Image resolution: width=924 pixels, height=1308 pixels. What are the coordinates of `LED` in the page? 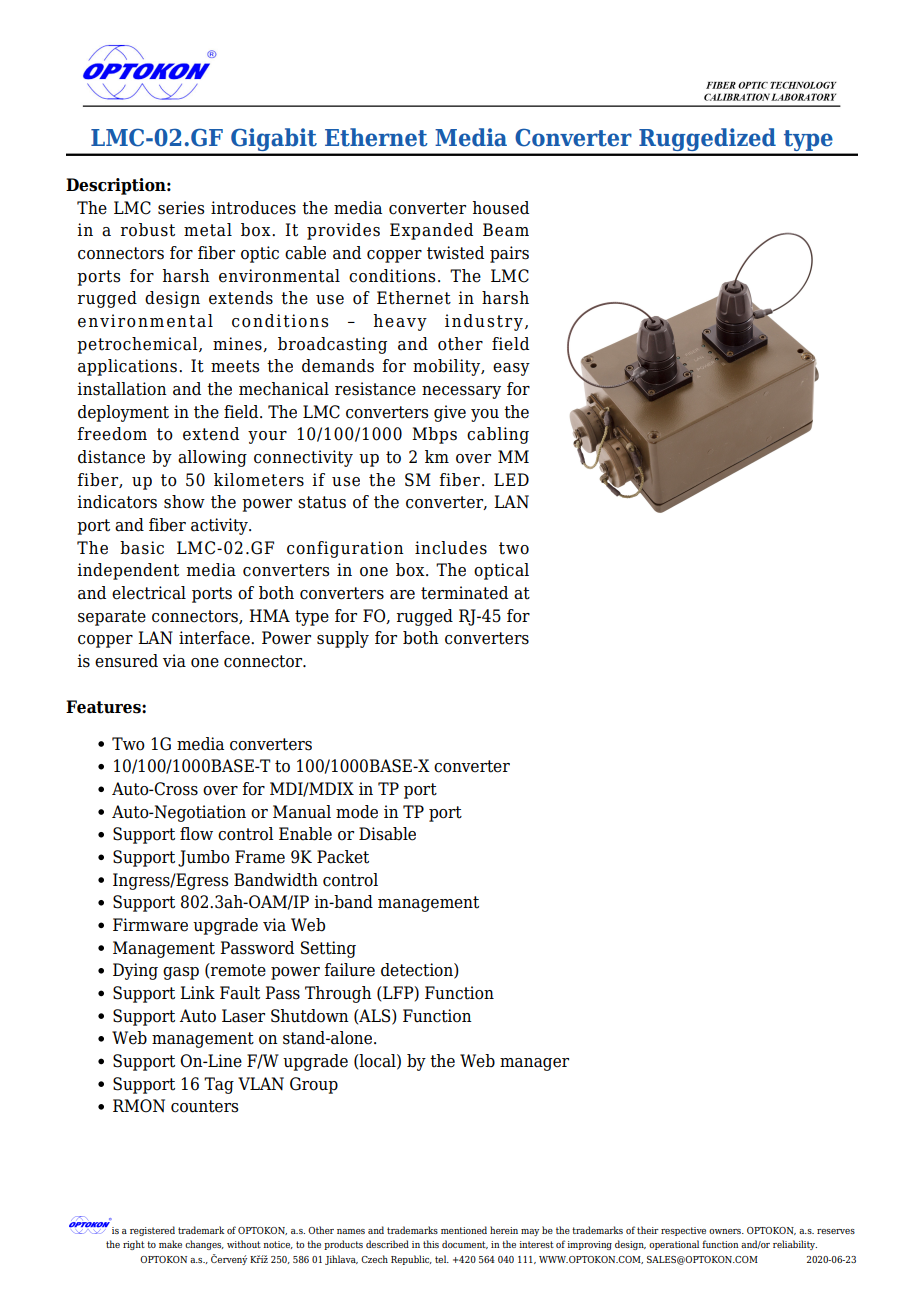 It's located at (511, 479).
